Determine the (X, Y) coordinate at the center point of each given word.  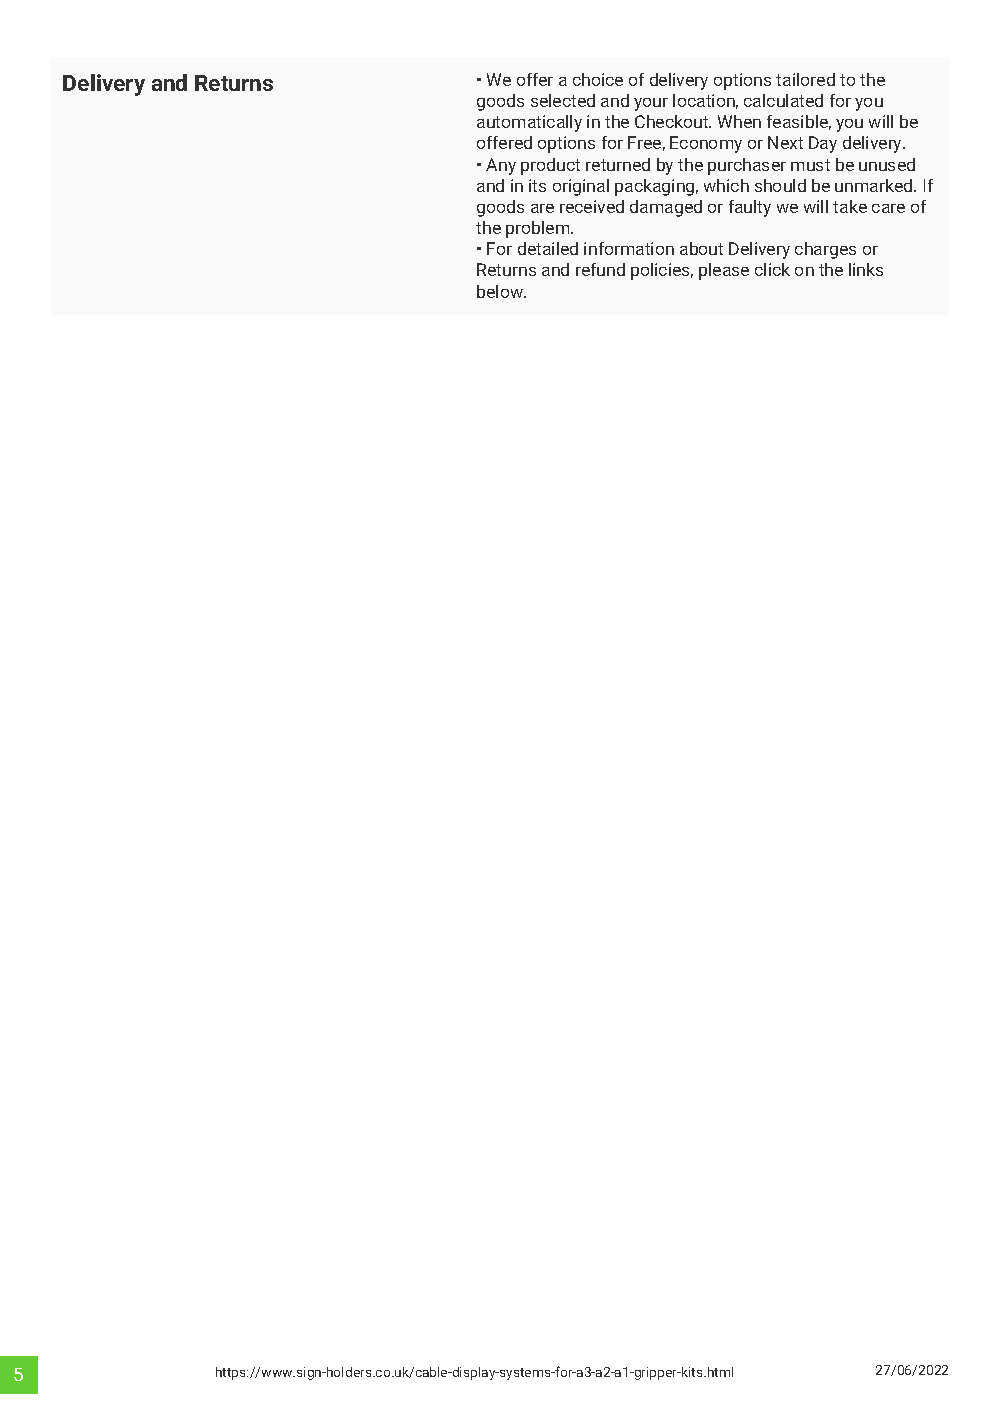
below (501, 291)
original (581, 187)
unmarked (875, 185)
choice (598, 79)
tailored (805, 79)
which (726, 185)
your (651, 104)
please (724, 271)
